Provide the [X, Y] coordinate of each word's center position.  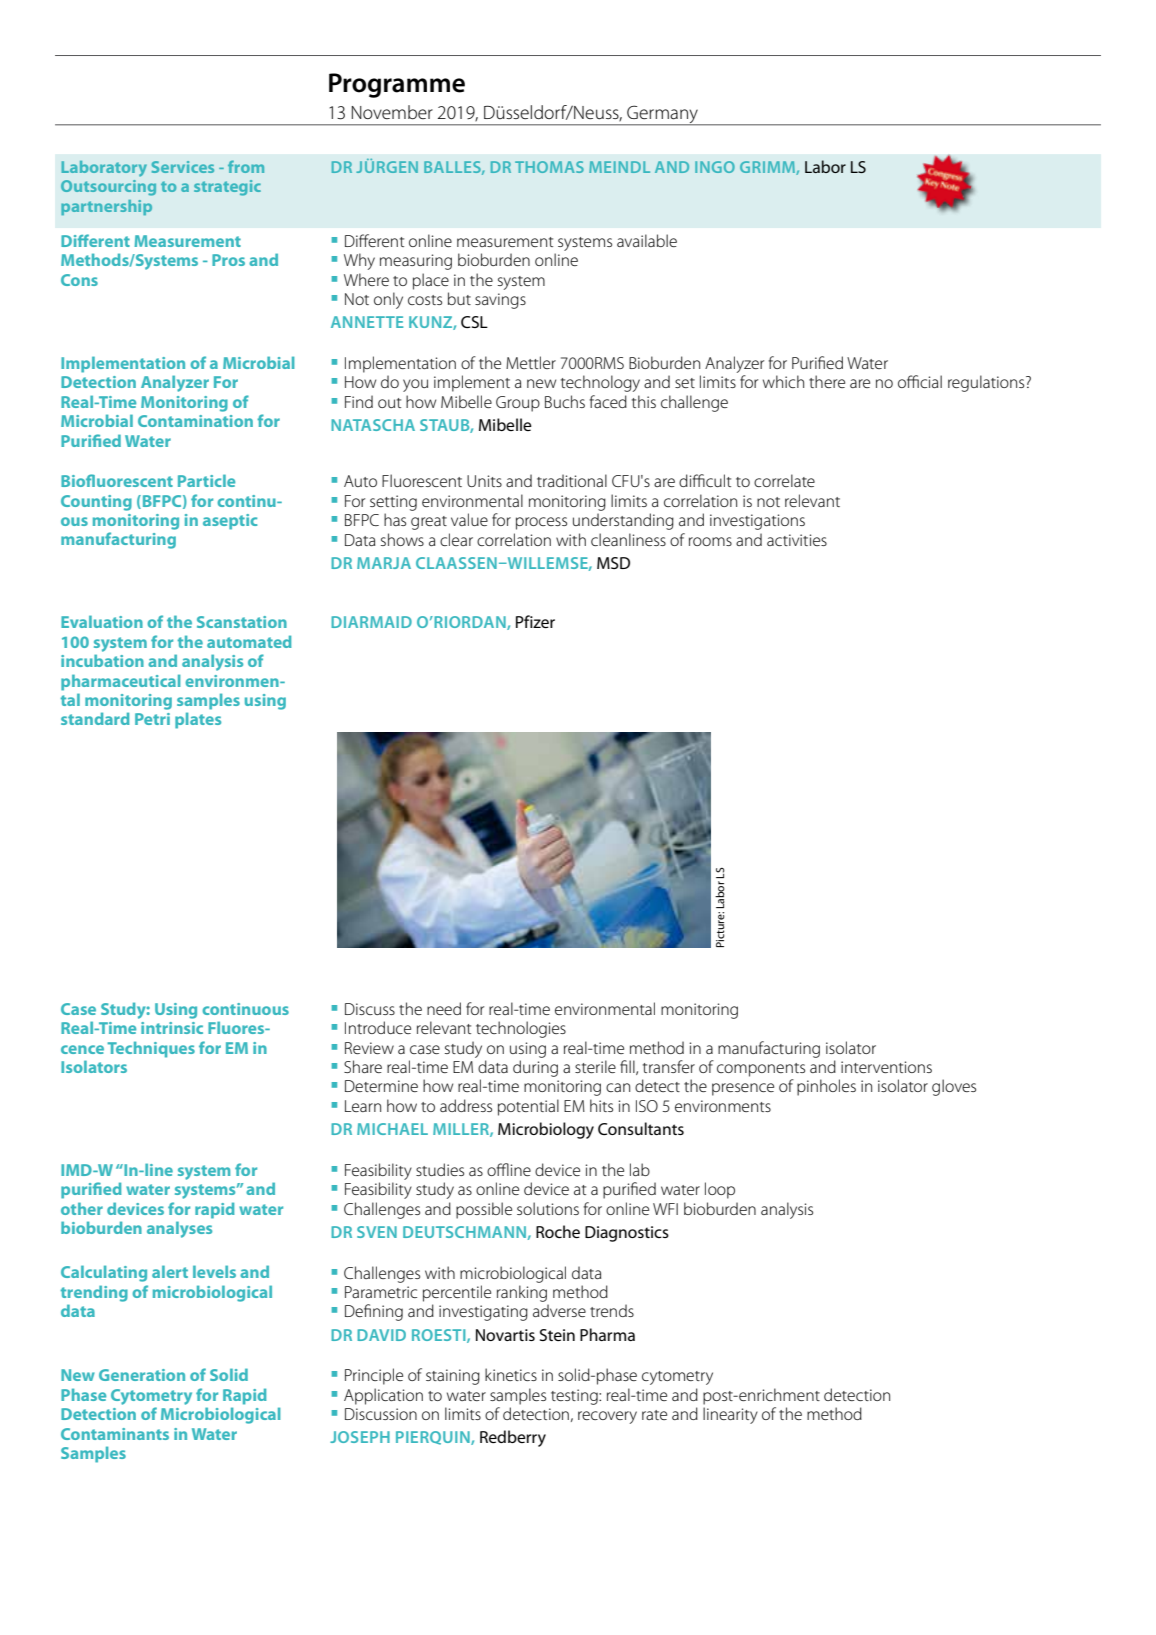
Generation [142, 1375]
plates [198, 720]
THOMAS [549, 167]
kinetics [511, 1374]
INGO [715, 167]
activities [797, 540]
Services [183, 167]
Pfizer [535, 621]
